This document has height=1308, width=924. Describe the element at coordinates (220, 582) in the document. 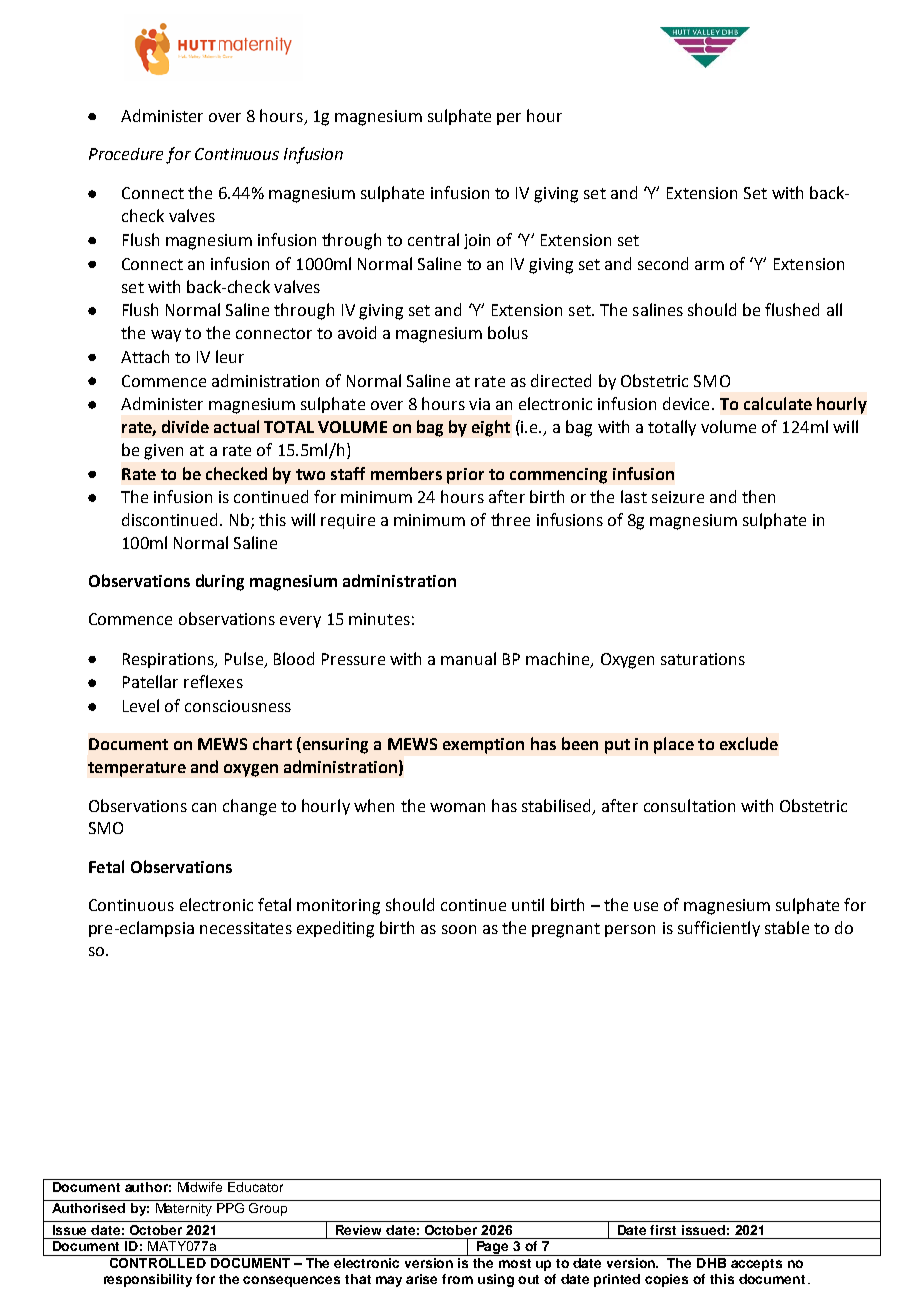

I see `during` at that location.
